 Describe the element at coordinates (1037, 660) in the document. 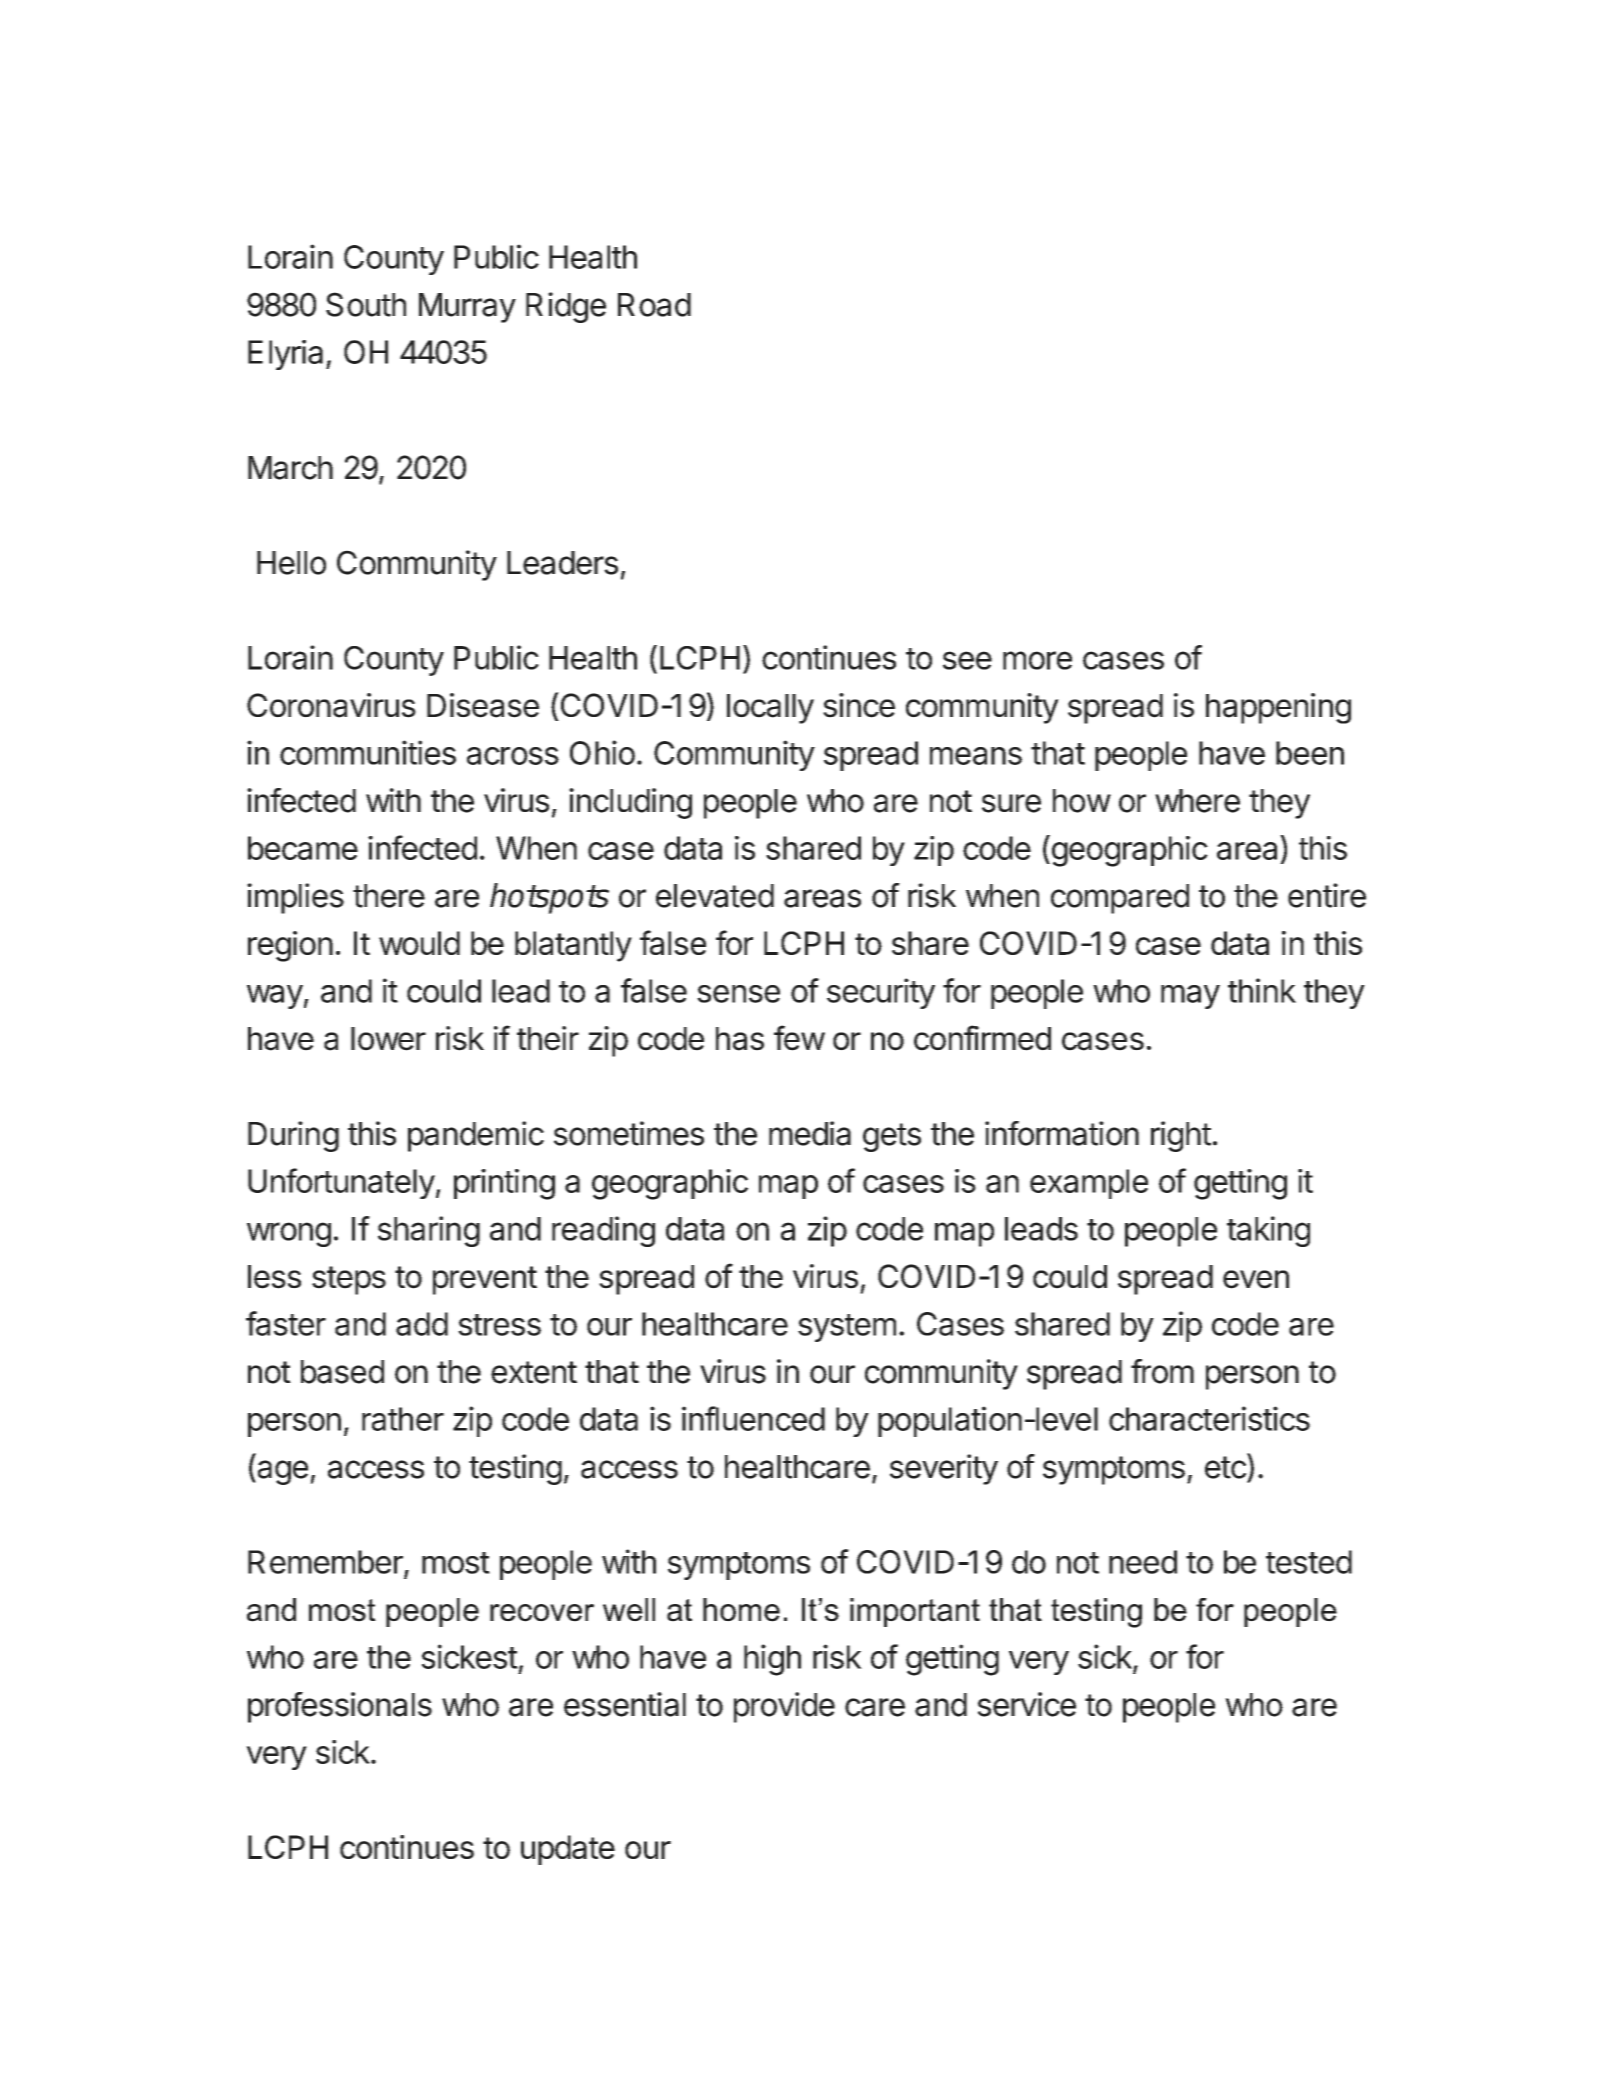

I see `more` at that location.
